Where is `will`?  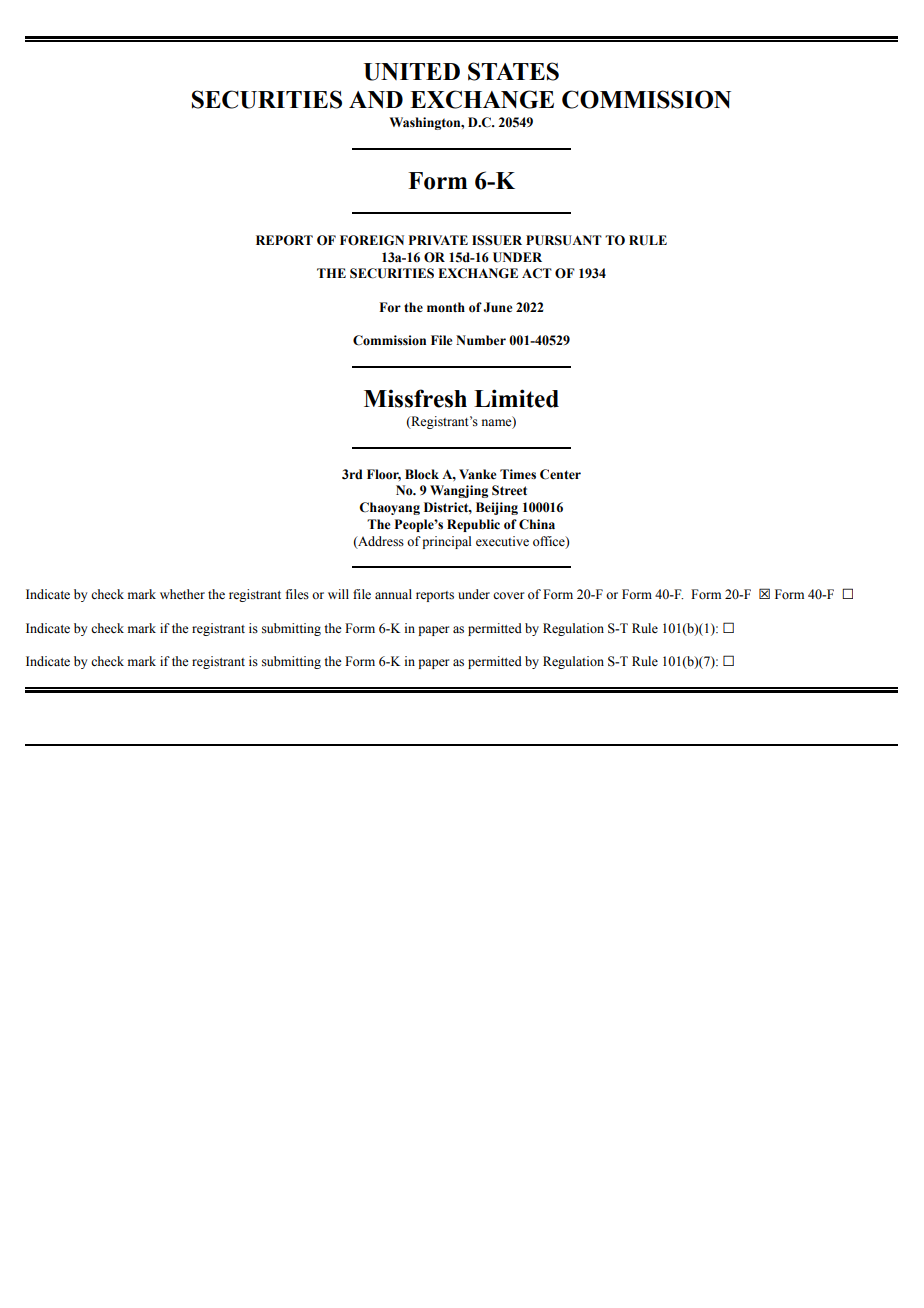 will is located at coordinates (338, 594).
